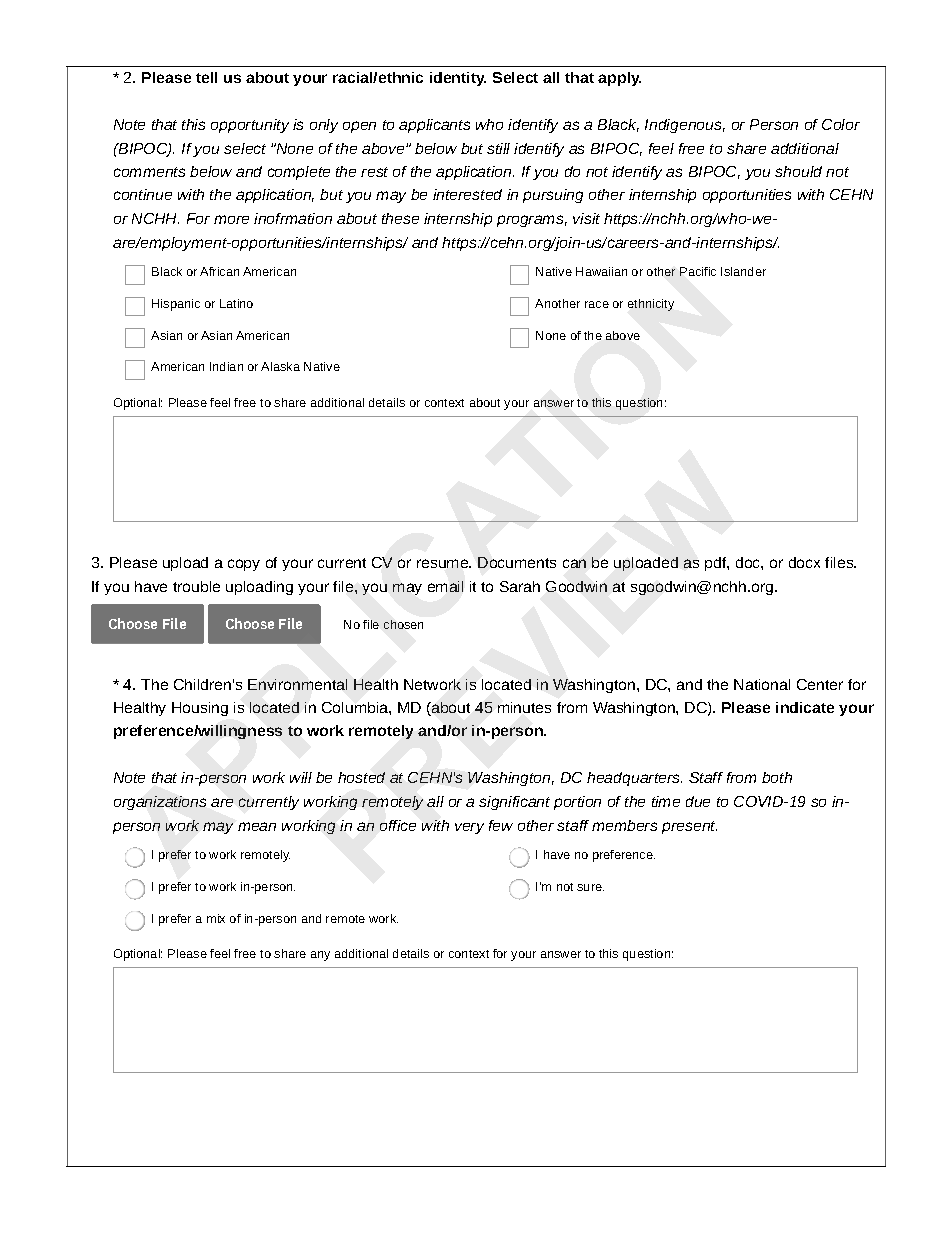 Image resolution: width=952 pixels, height=1233 pixels. I want to click on mix, so click(216, 918).
